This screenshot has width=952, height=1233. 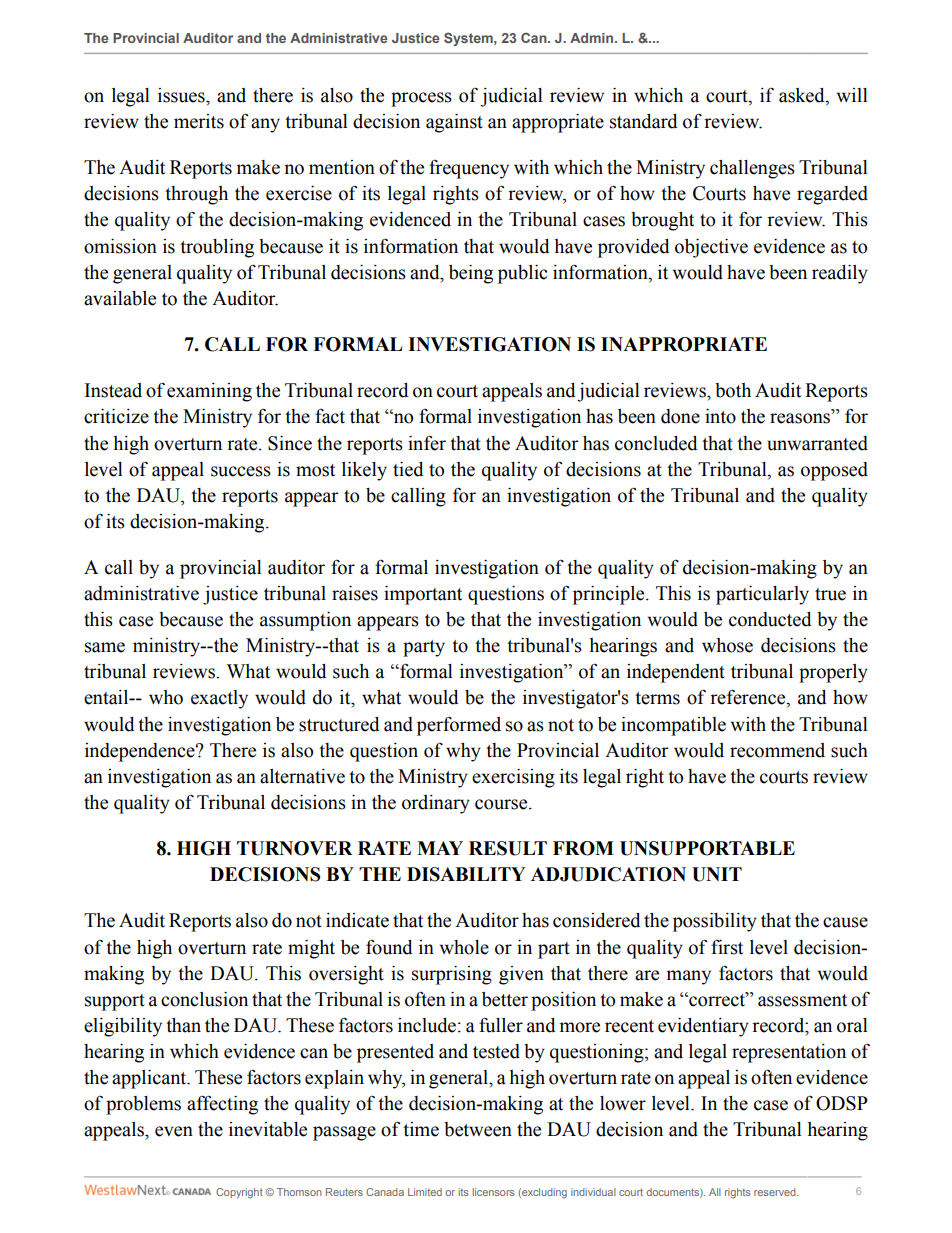 What do you see at coordinates (752, 169) in the screenshot?
I see `challenges` at bounding box center [752, 169].
